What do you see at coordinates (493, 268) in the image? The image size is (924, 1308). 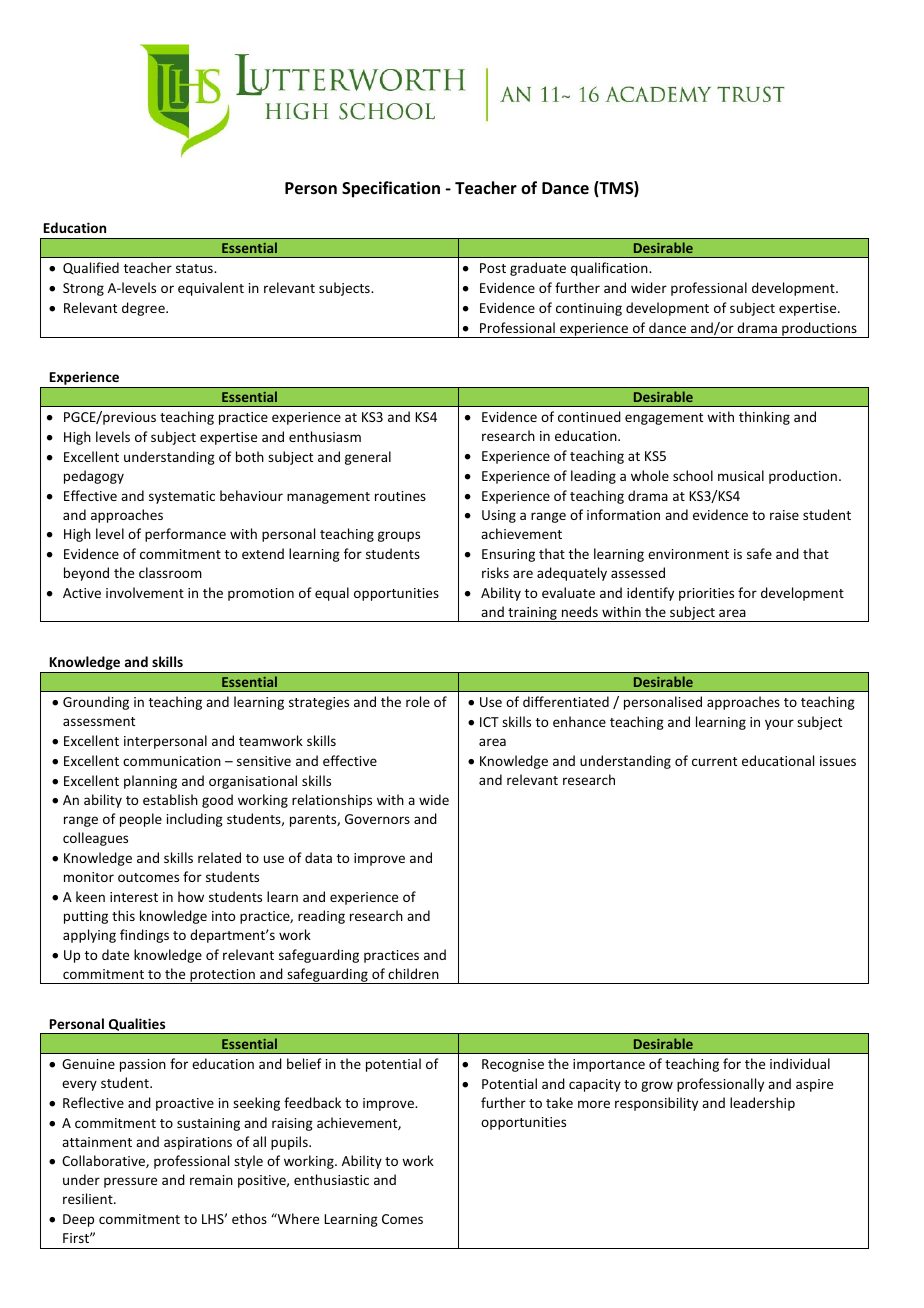 I see `Post` at bounding box center [493, 268].
